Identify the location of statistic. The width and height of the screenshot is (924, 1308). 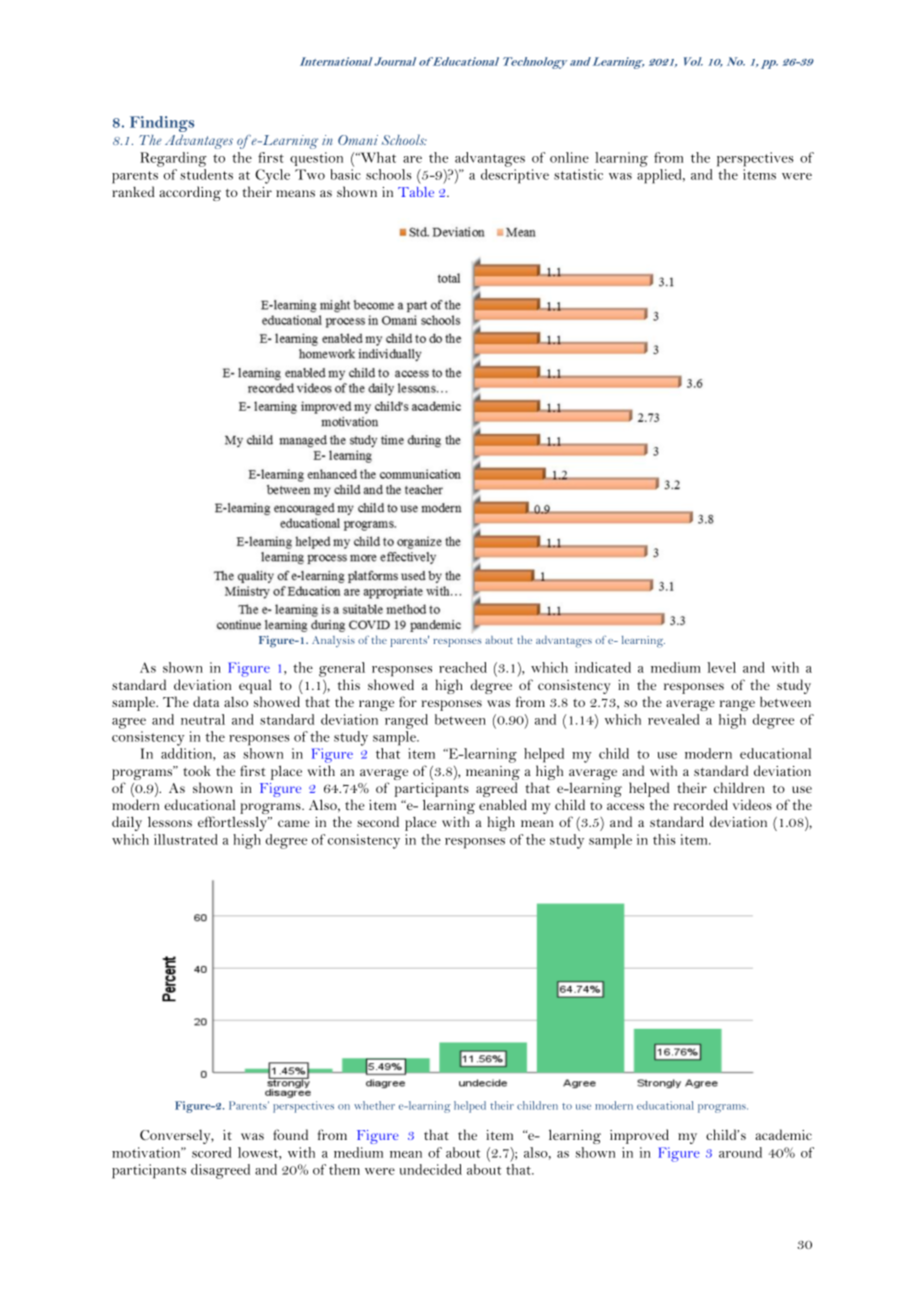
(578, 174).
